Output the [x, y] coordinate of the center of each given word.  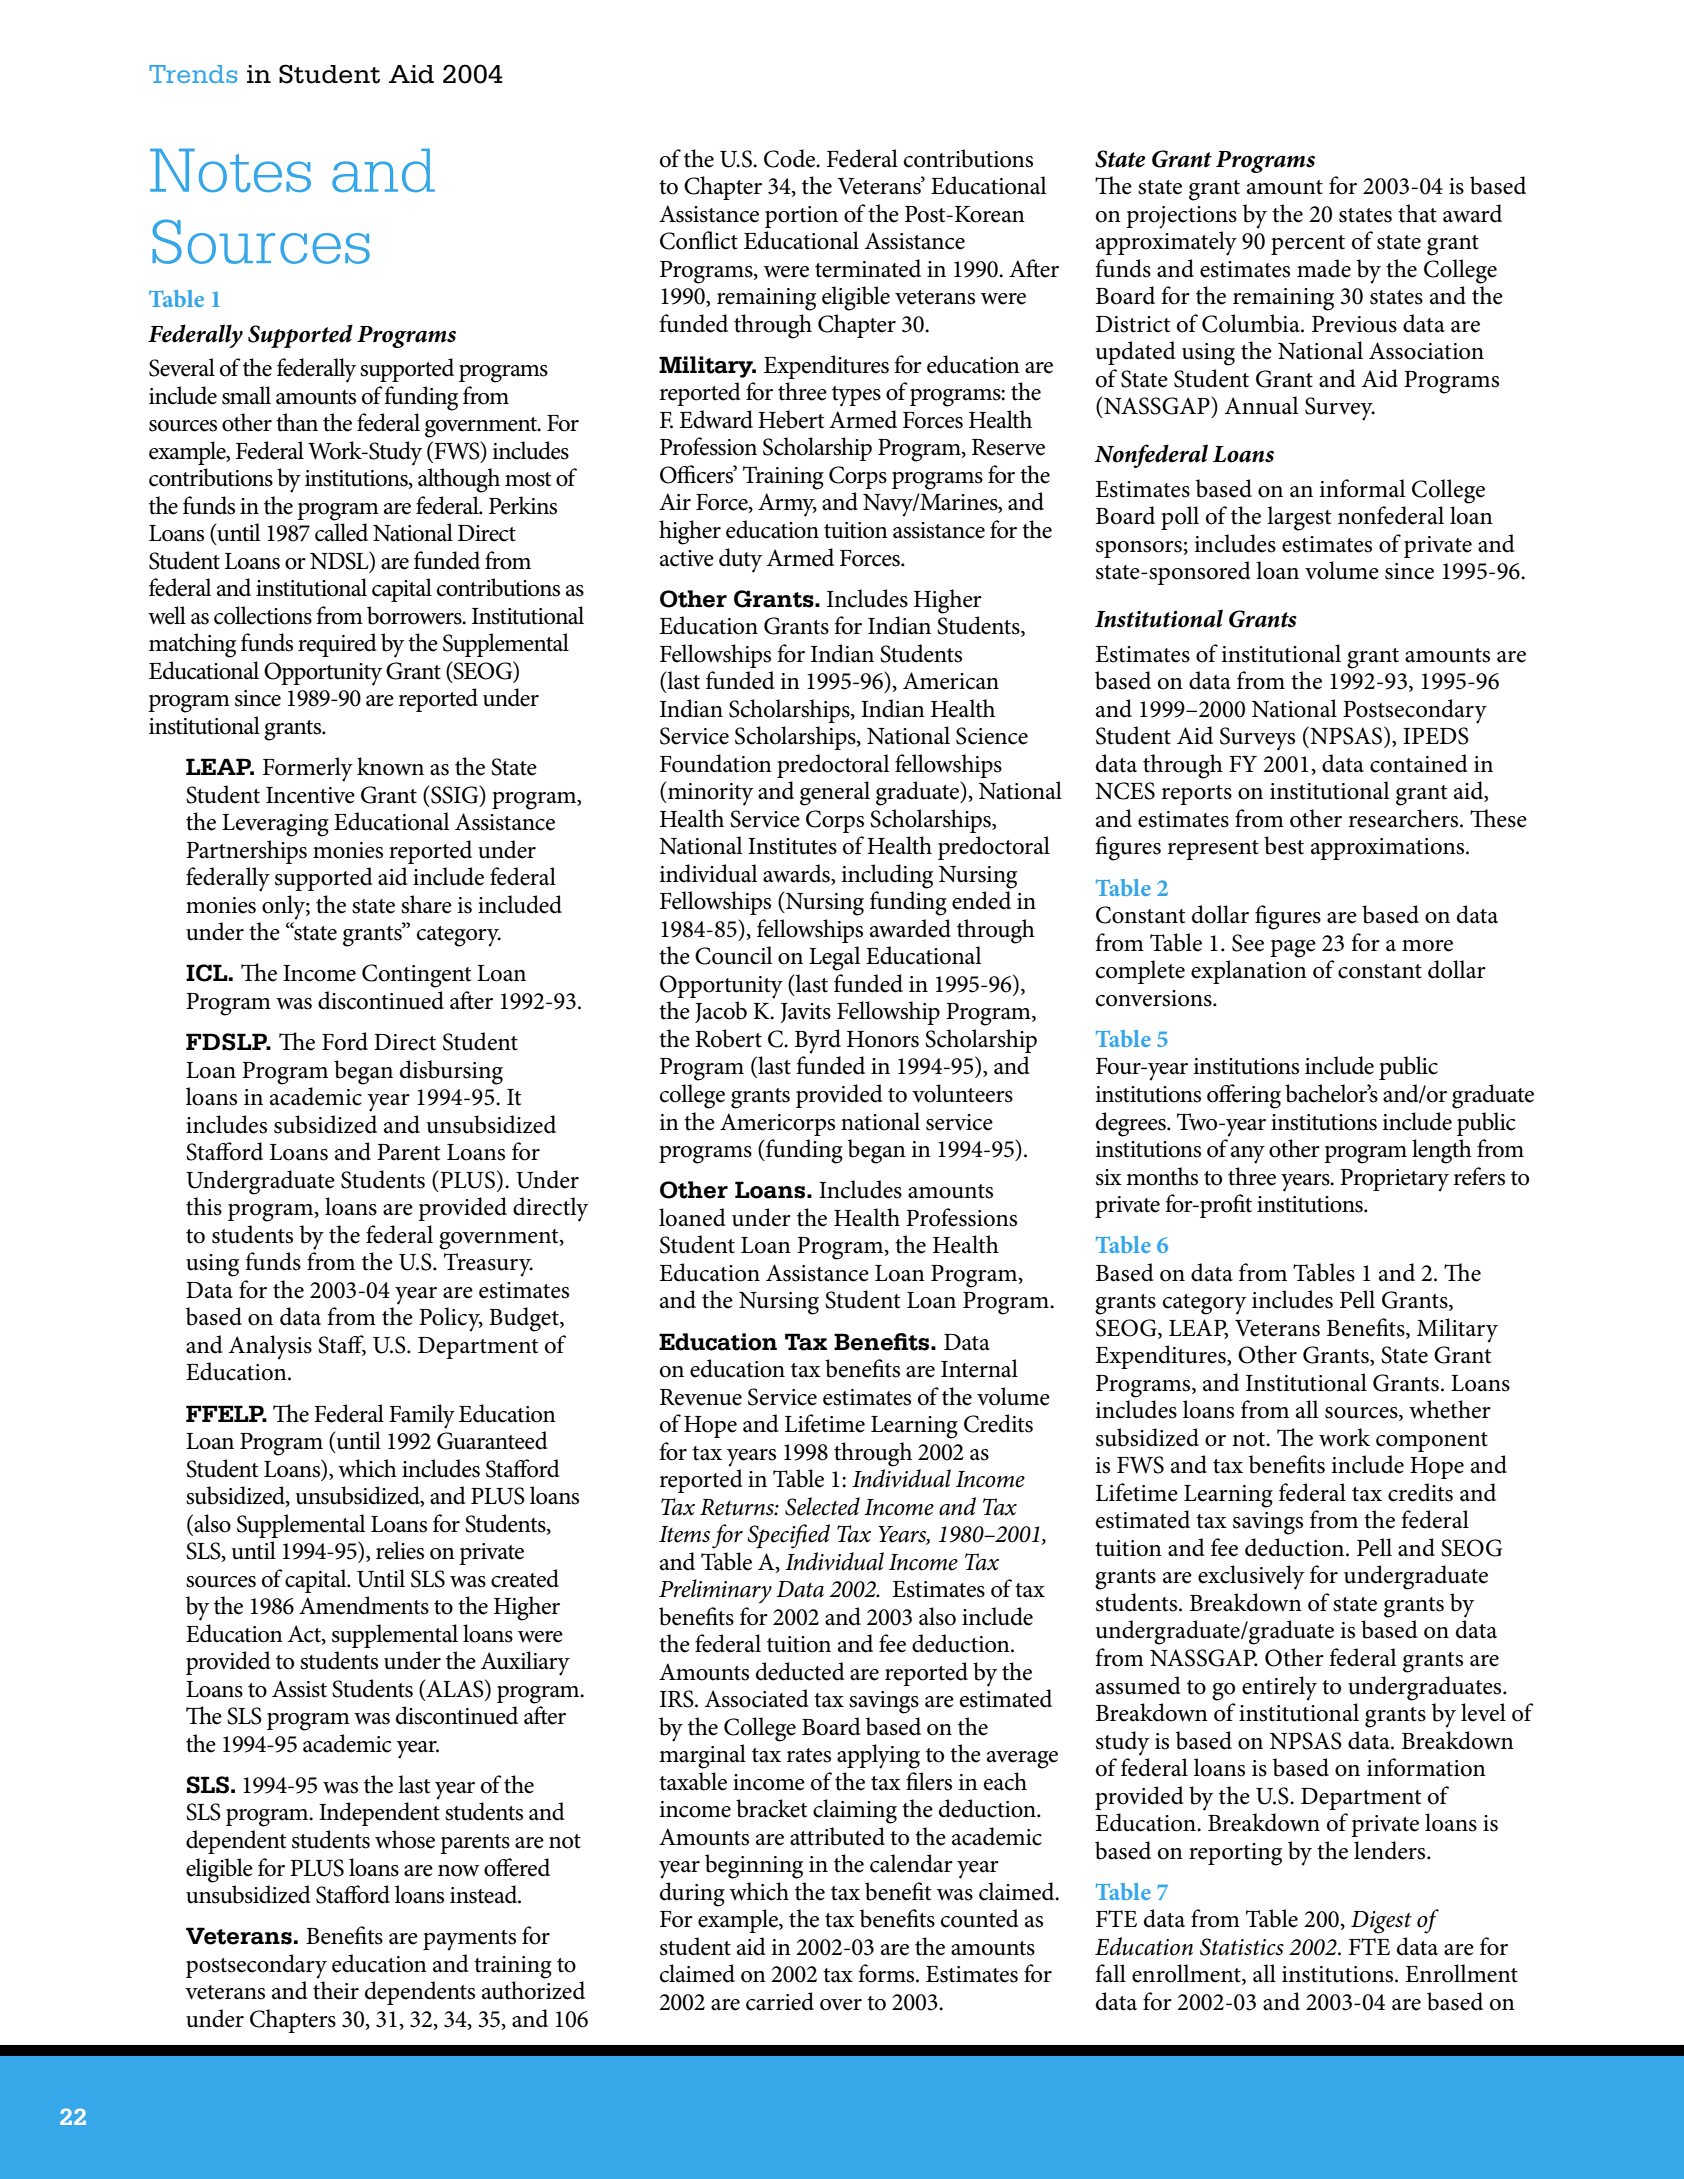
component [1432, 1442]
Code [791, 158]
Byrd [818, 1041]
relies [400, 1550]
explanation [1249, 972]
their [336, 1990]
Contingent [416, 976]
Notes [230, 170]
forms [887, 1973]
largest [1299, 518]
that [1417, 213]
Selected [822, 1506]
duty [740, 560]
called [341, 532]
